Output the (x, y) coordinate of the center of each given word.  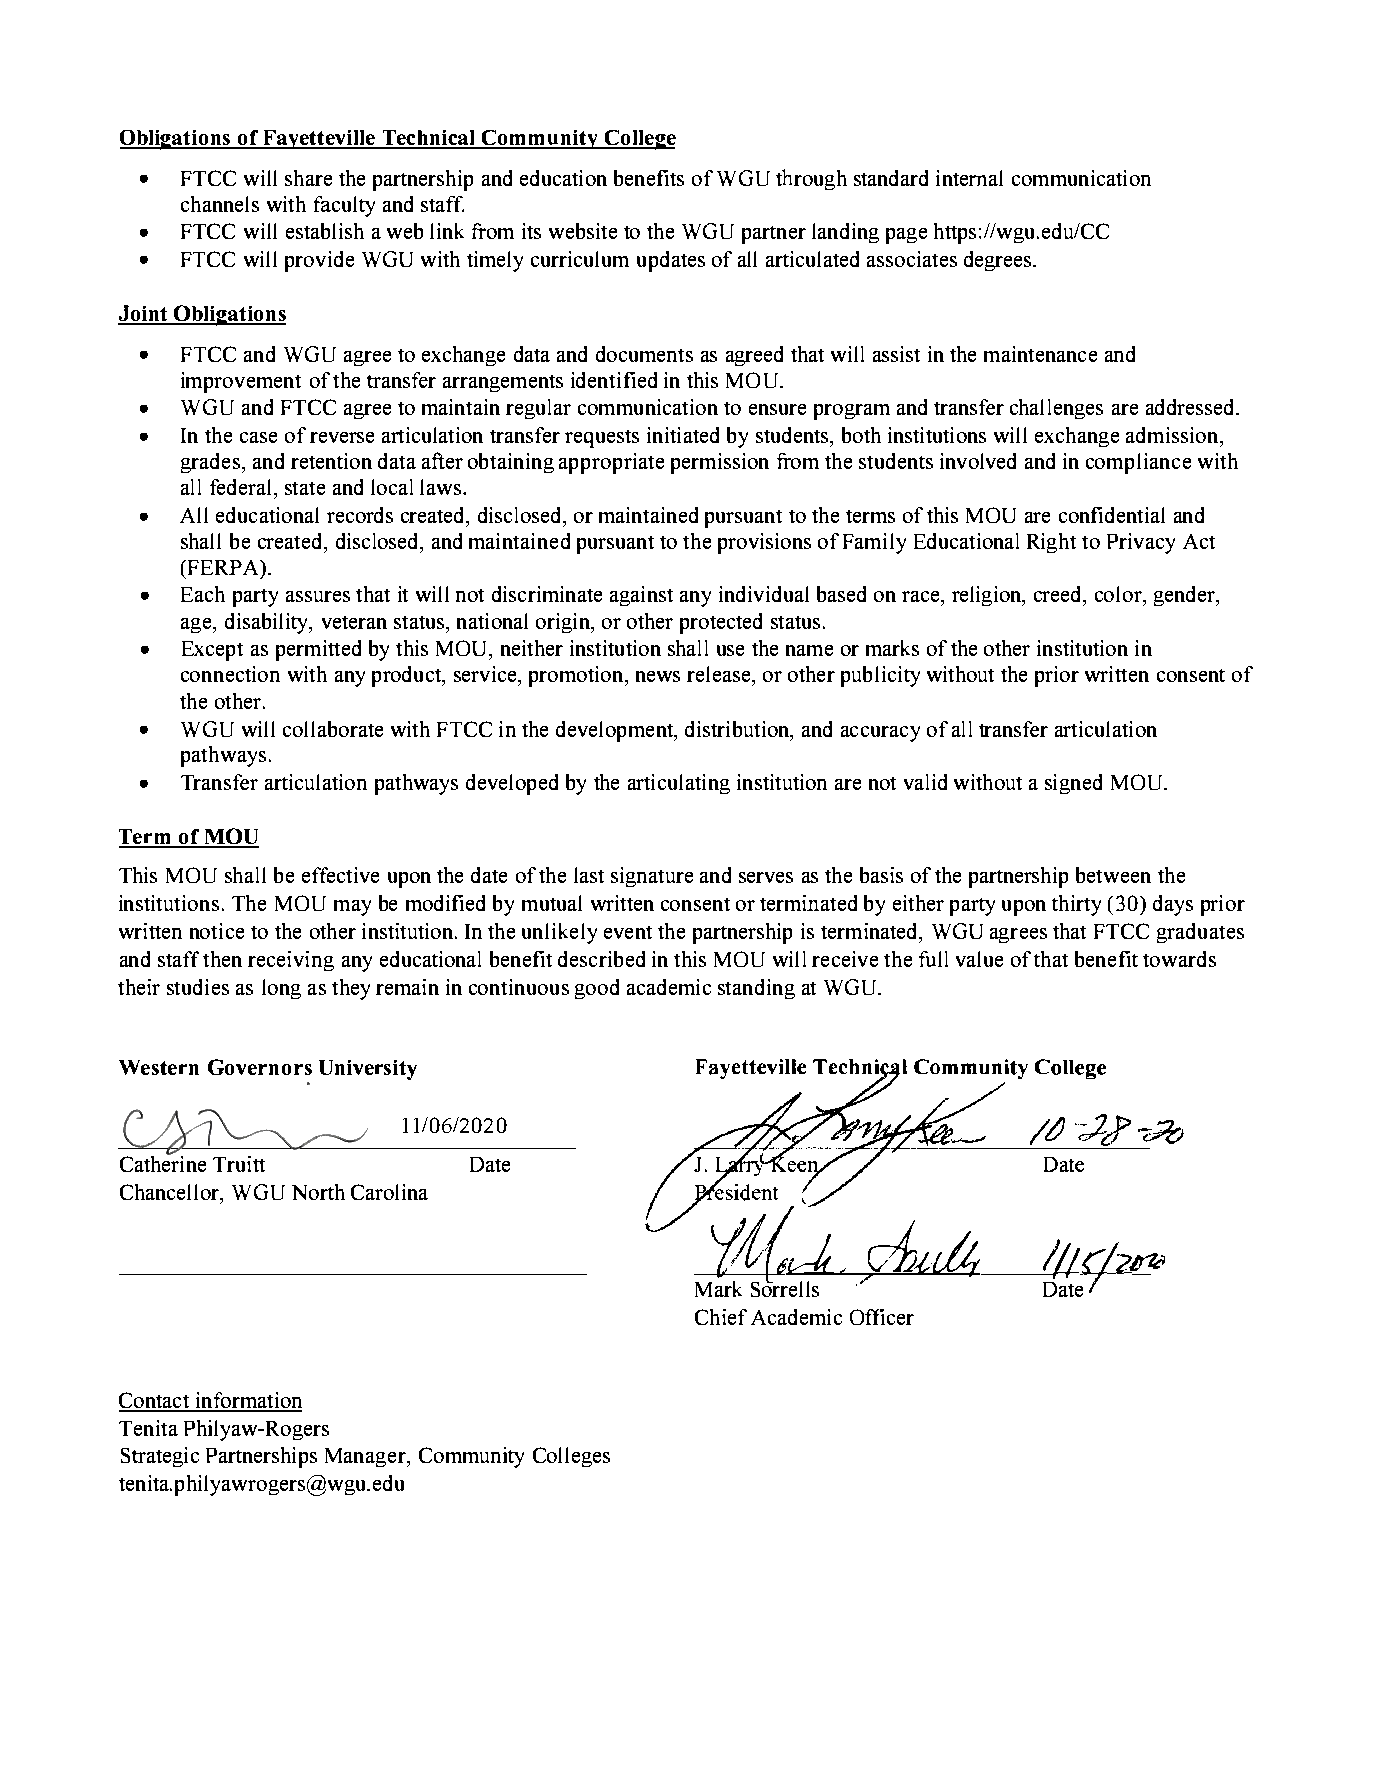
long (281, 989)
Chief (721, 1317)
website (583, 231)
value (979, 959)
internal (969, 178)
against (641, 596)
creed (1059, 594)
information (248, 1401)
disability (267, 623)
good (597, 989)
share (308, 178)
